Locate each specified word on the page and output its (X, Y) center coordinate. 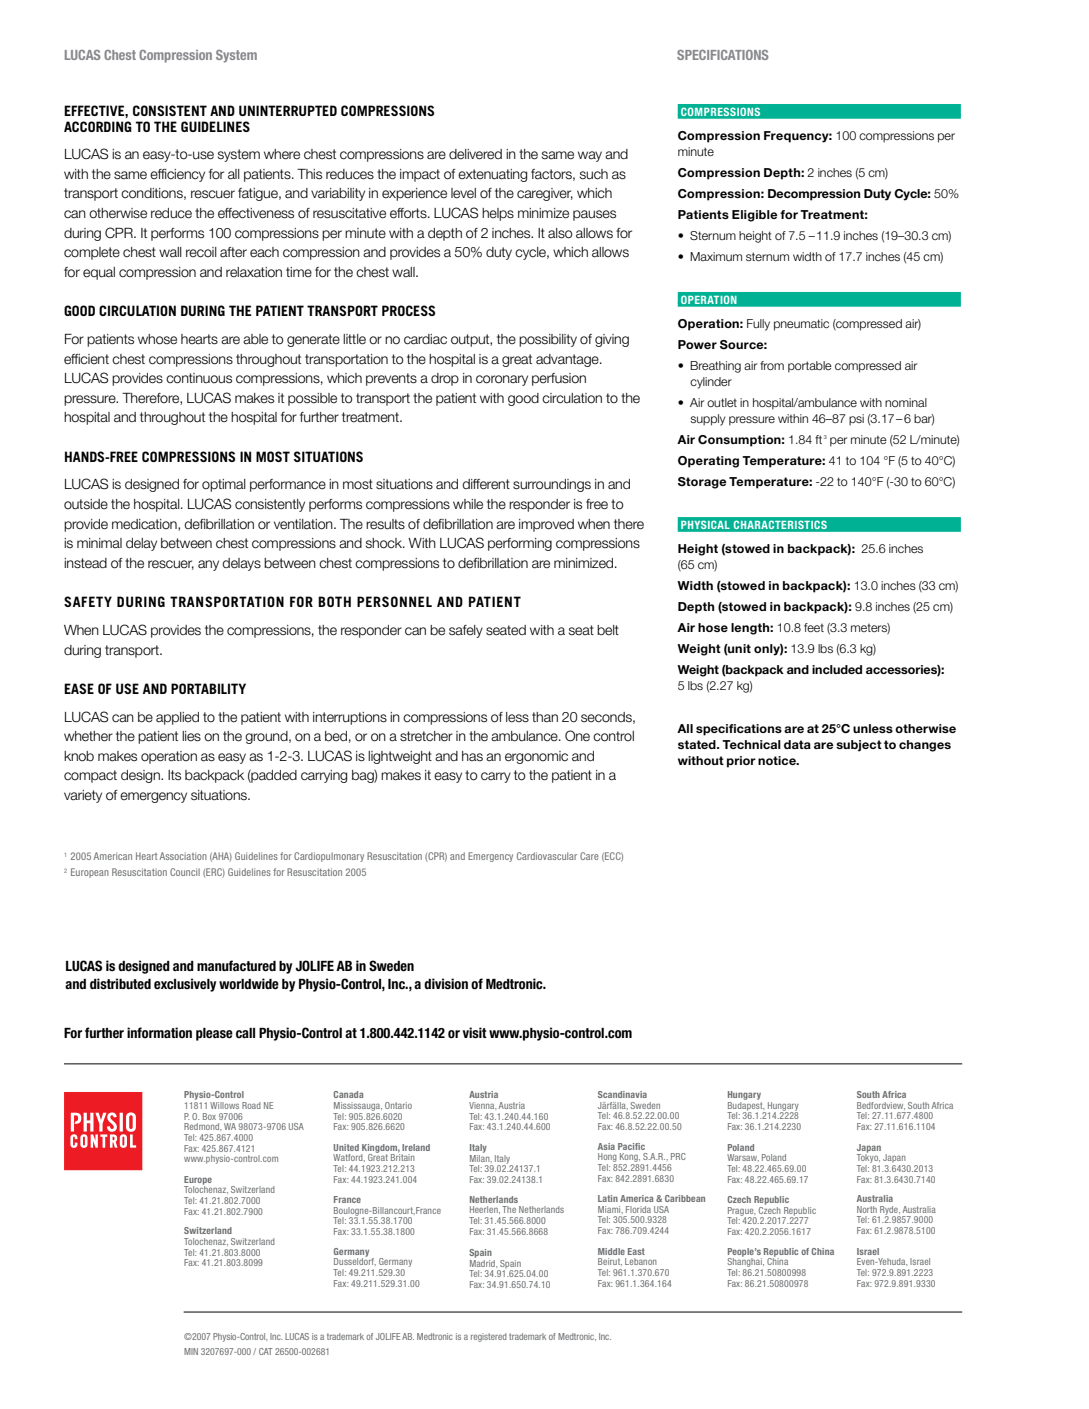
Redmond (203, 1126)
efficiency (177, 175)
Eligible (755, 216)
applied (177, 718)
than (545, 717)
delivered (475, 154)
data (797, 744)
